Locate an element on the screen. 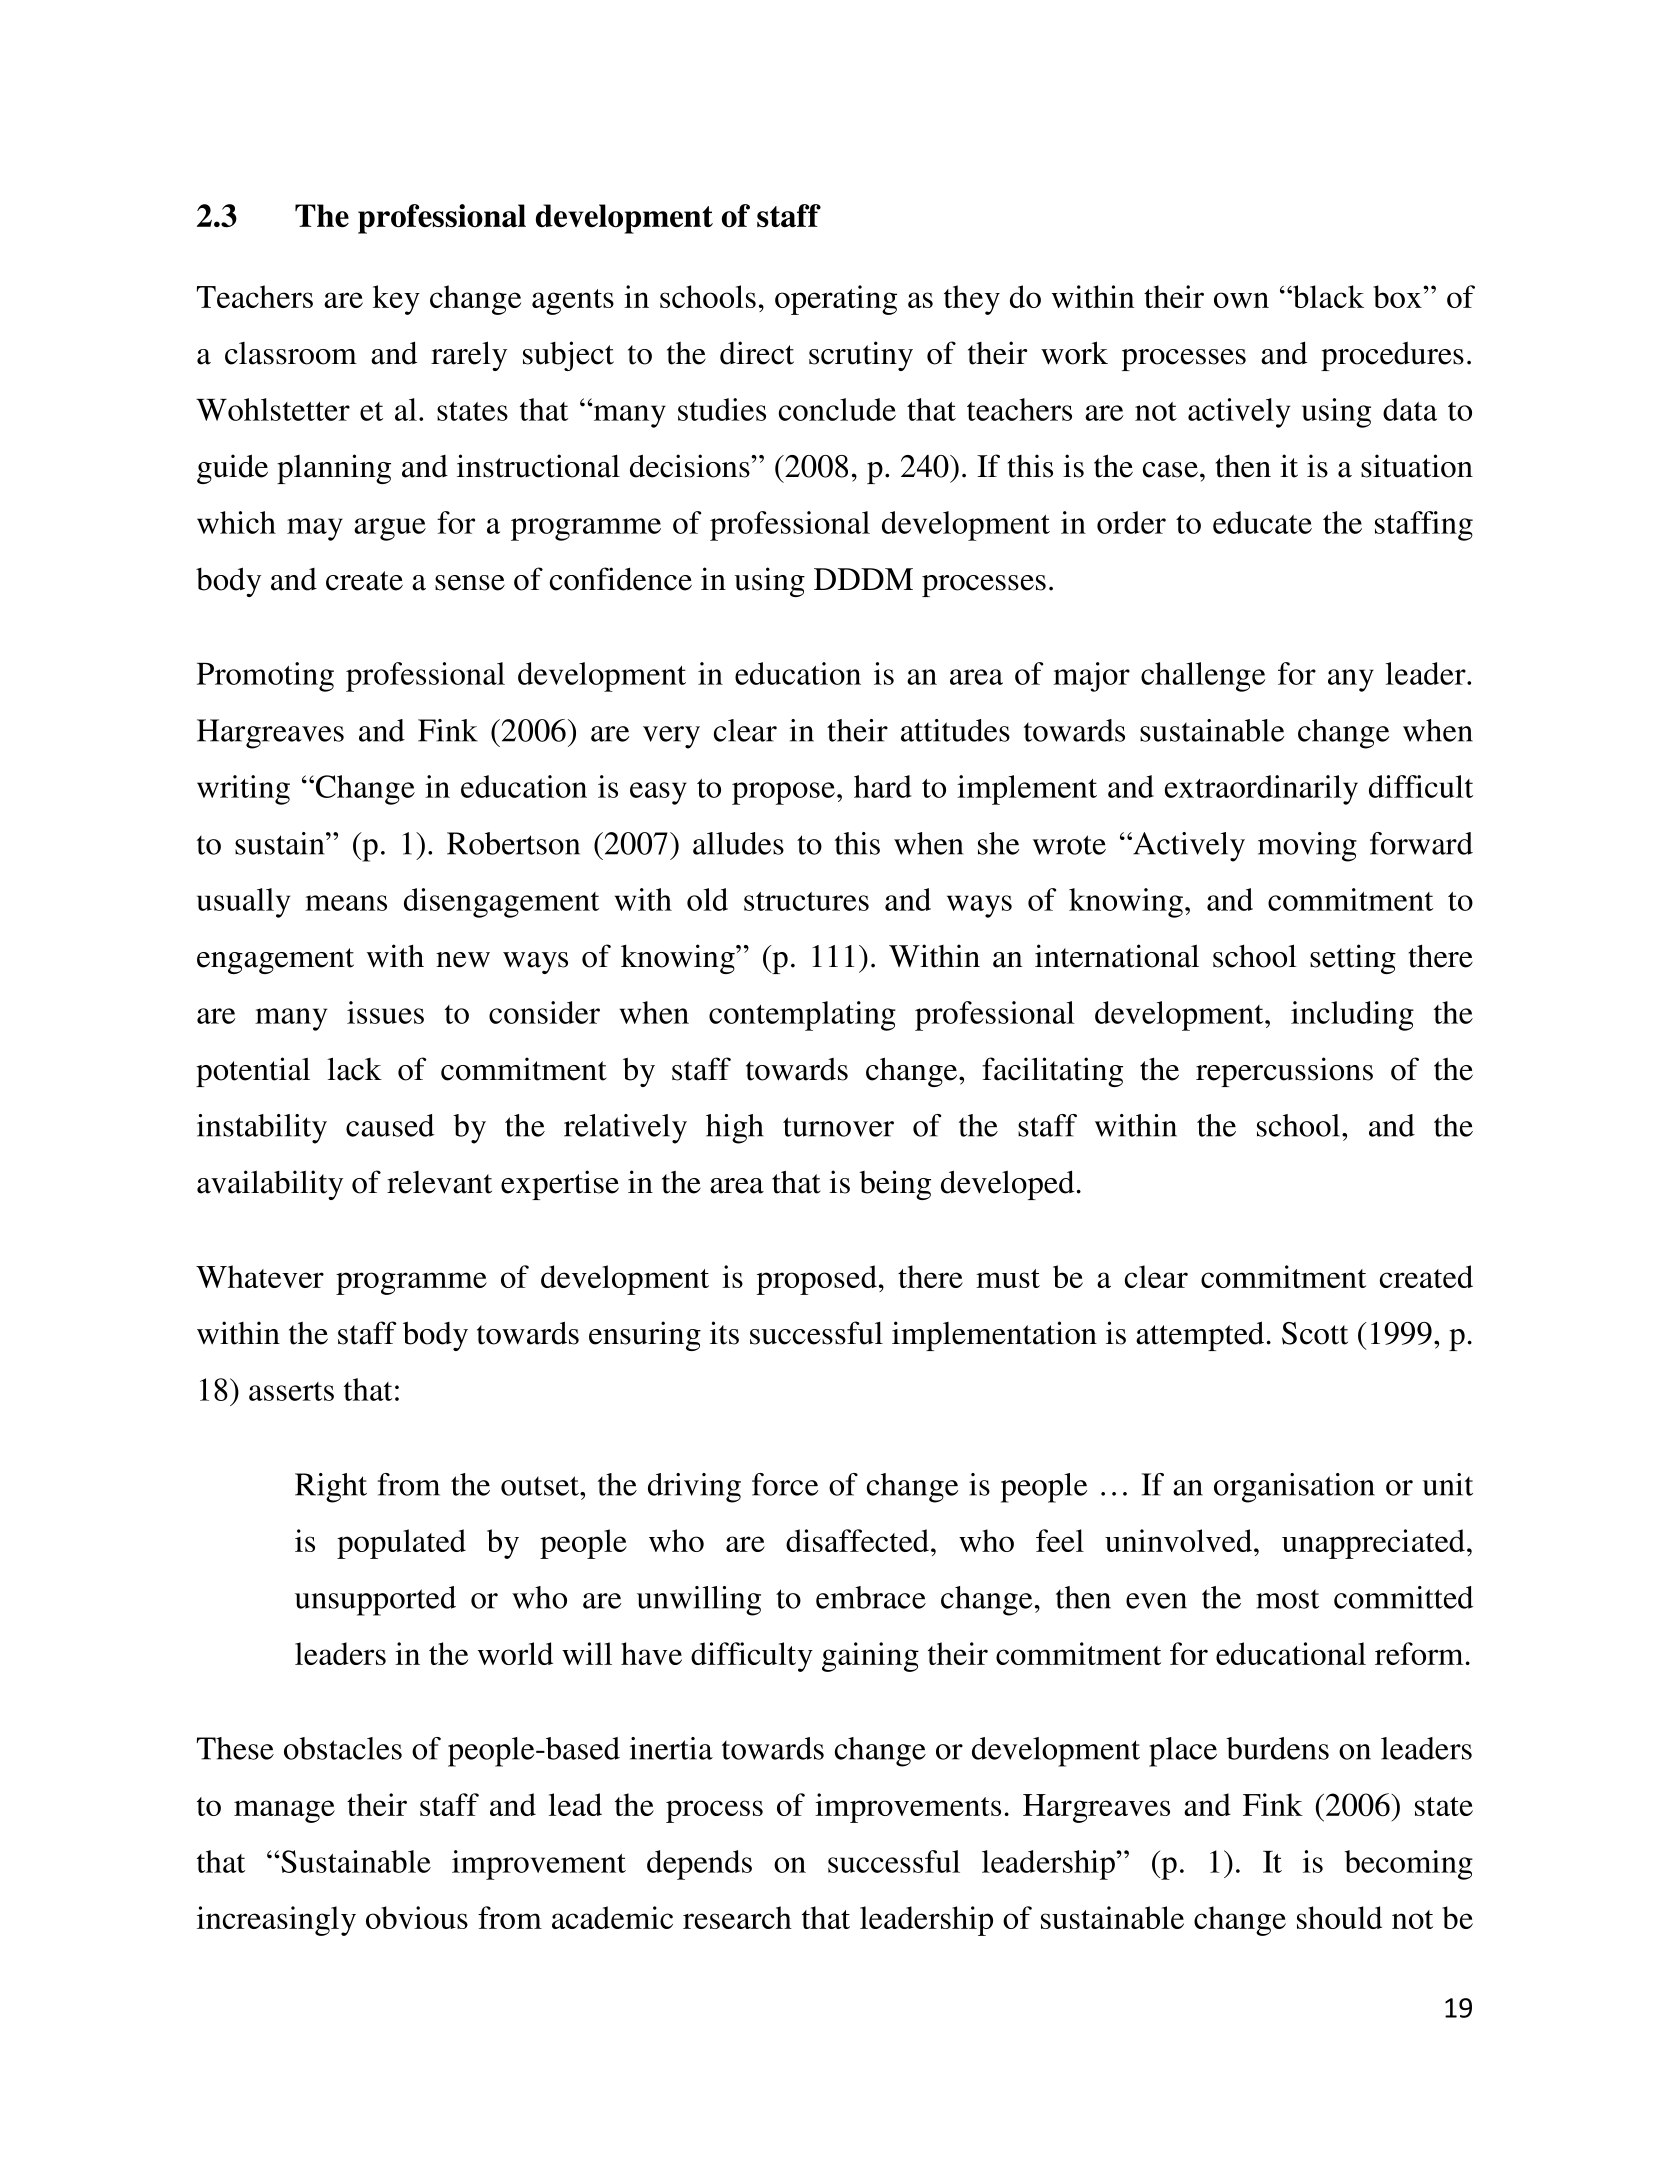 The width and height of the screenshot is (1670, 2161). research is located at coordinates (737, 1917).
